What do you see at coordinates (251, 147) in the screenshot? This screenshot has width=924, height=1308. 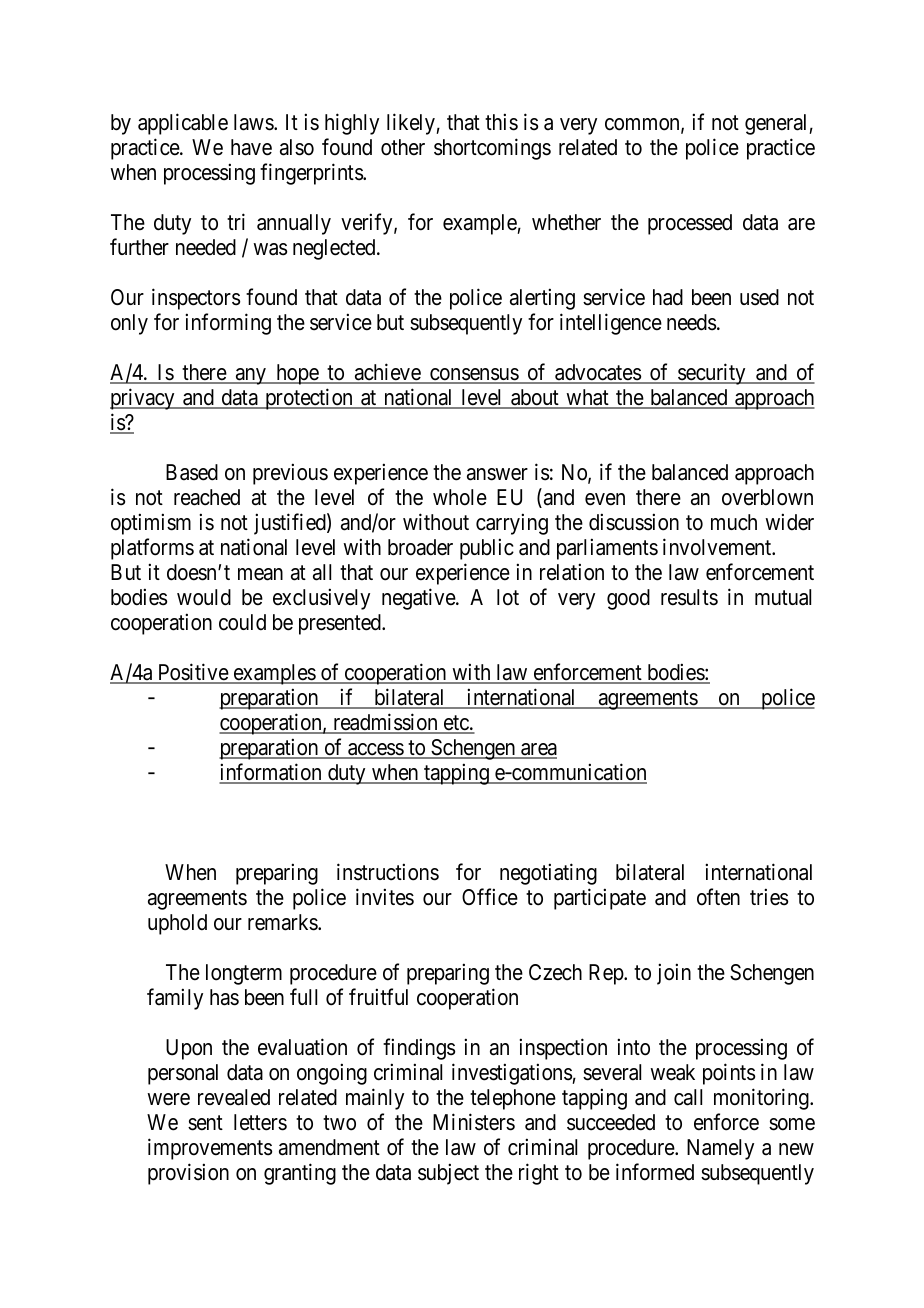 I see `have` at bounding box center [251, 147].
